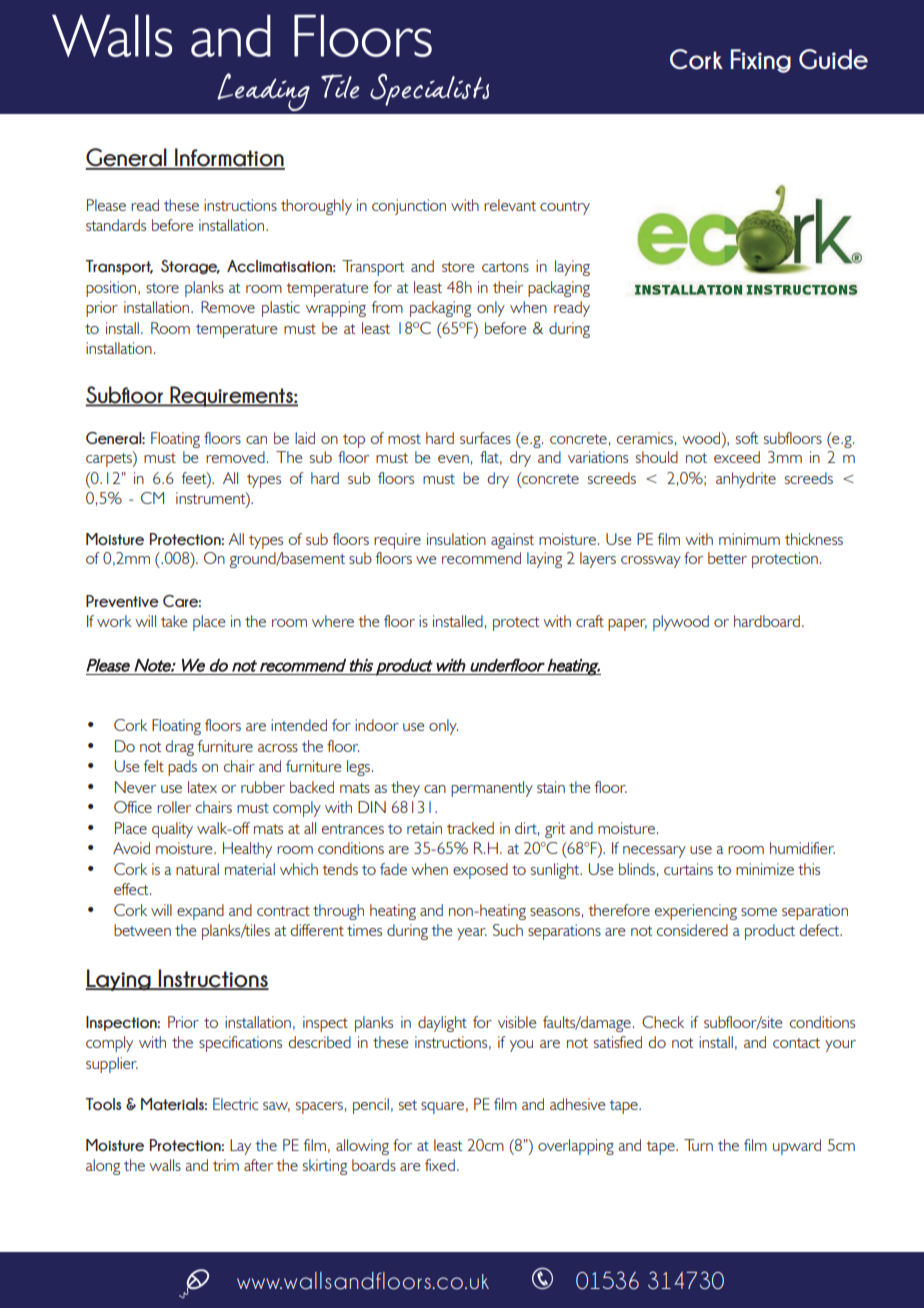 The width and height of the document is (924, 1308). What do you see at coordinates (797, 1147) in the document?
I see `upward` at bounding box center [797, 1147].
